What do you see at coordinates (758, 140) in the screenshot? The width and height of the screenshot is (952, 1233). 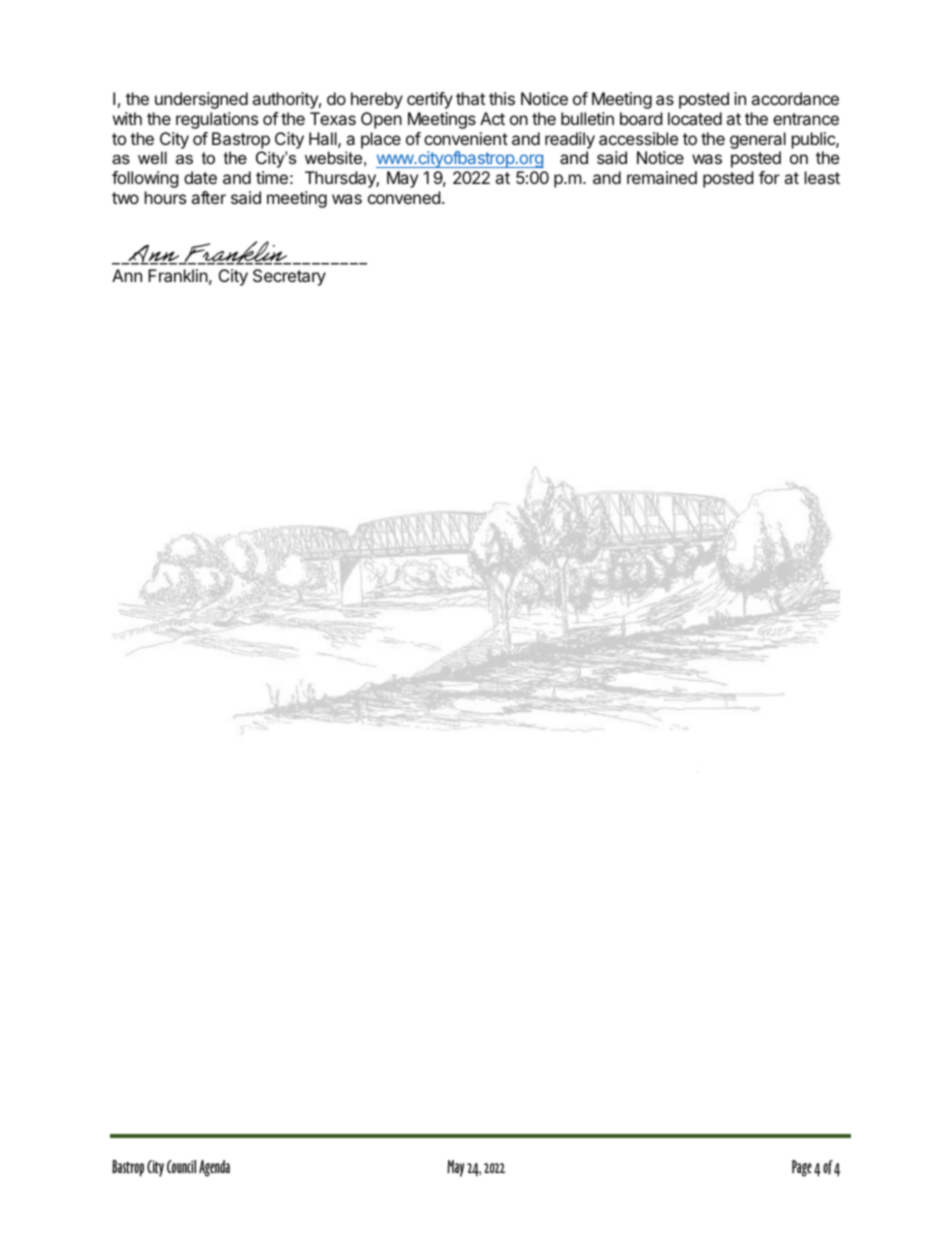 I see `general` at bounding box center [758, 140].
